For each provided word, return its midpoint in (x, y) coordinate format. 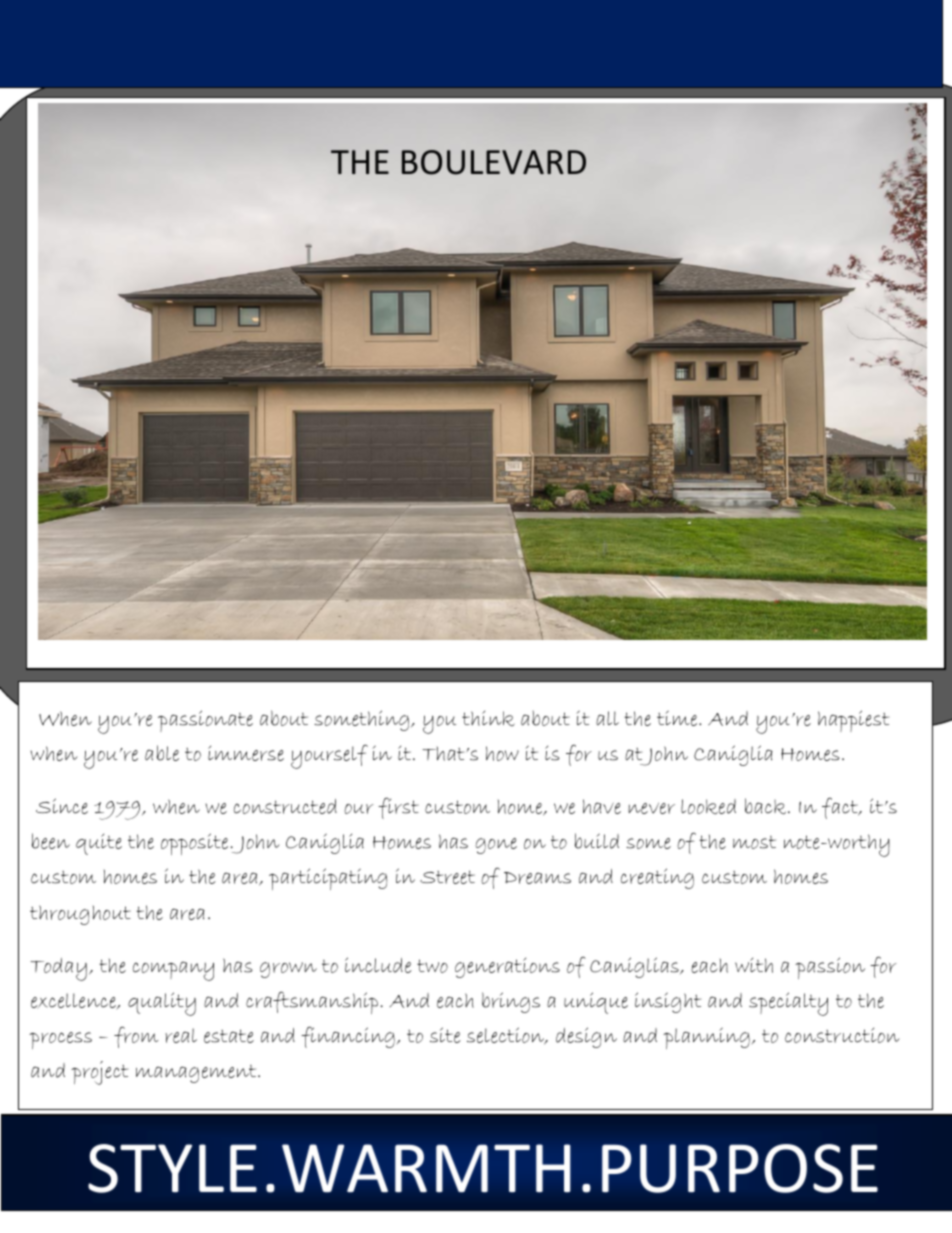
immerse (246, 753)
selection (507, 1036)
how (502, 753)
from (136, 1037)
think (488, 718)
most (754, 842)
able (162, 753)
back (767, 806)
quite (99, 844)
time (678, 718)
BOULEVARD (494, 162)
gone (496, 846)
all (607, 718)
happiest (853, 721)
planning (707, 1038)
